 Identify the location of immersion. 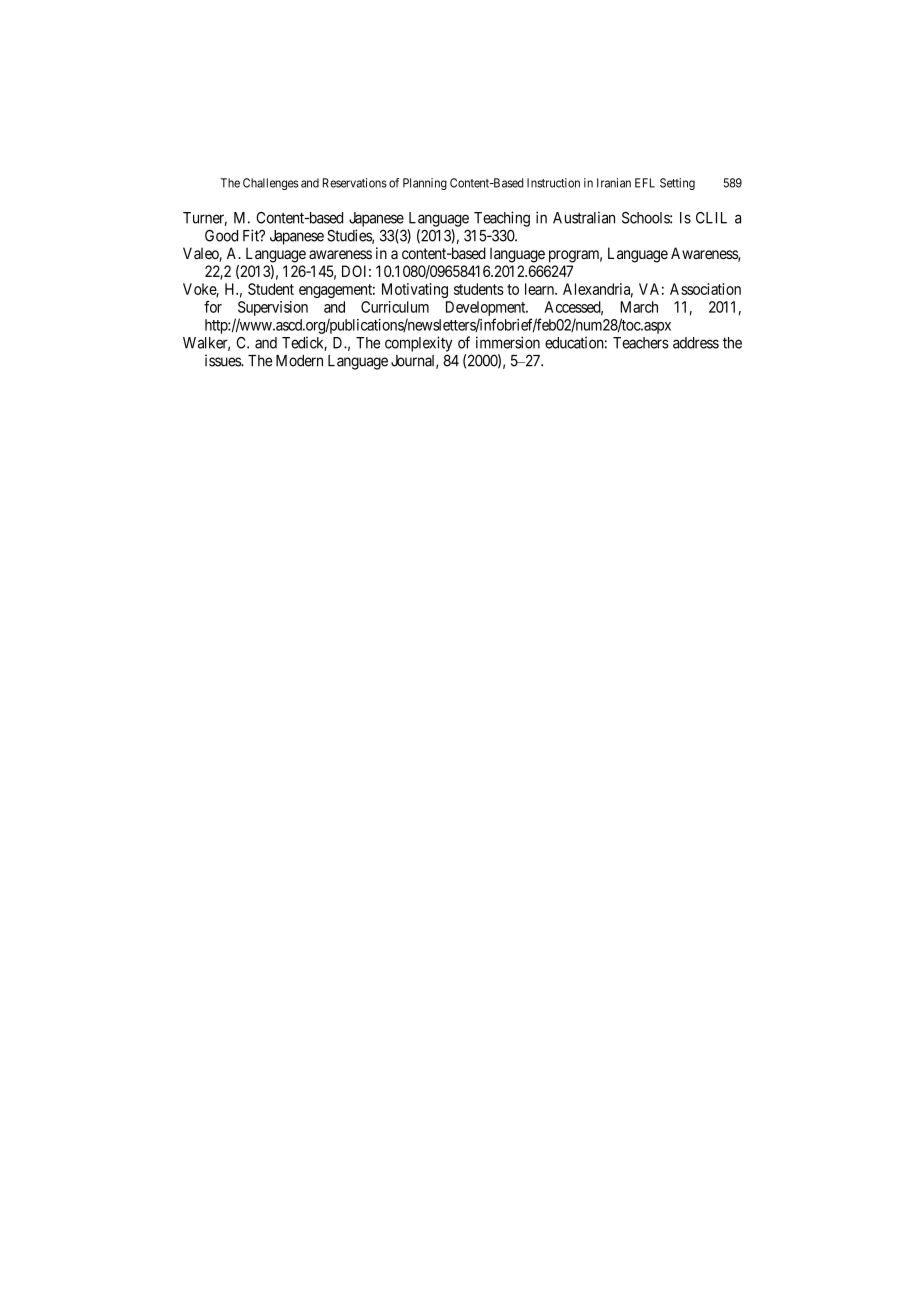
(508, 342).
